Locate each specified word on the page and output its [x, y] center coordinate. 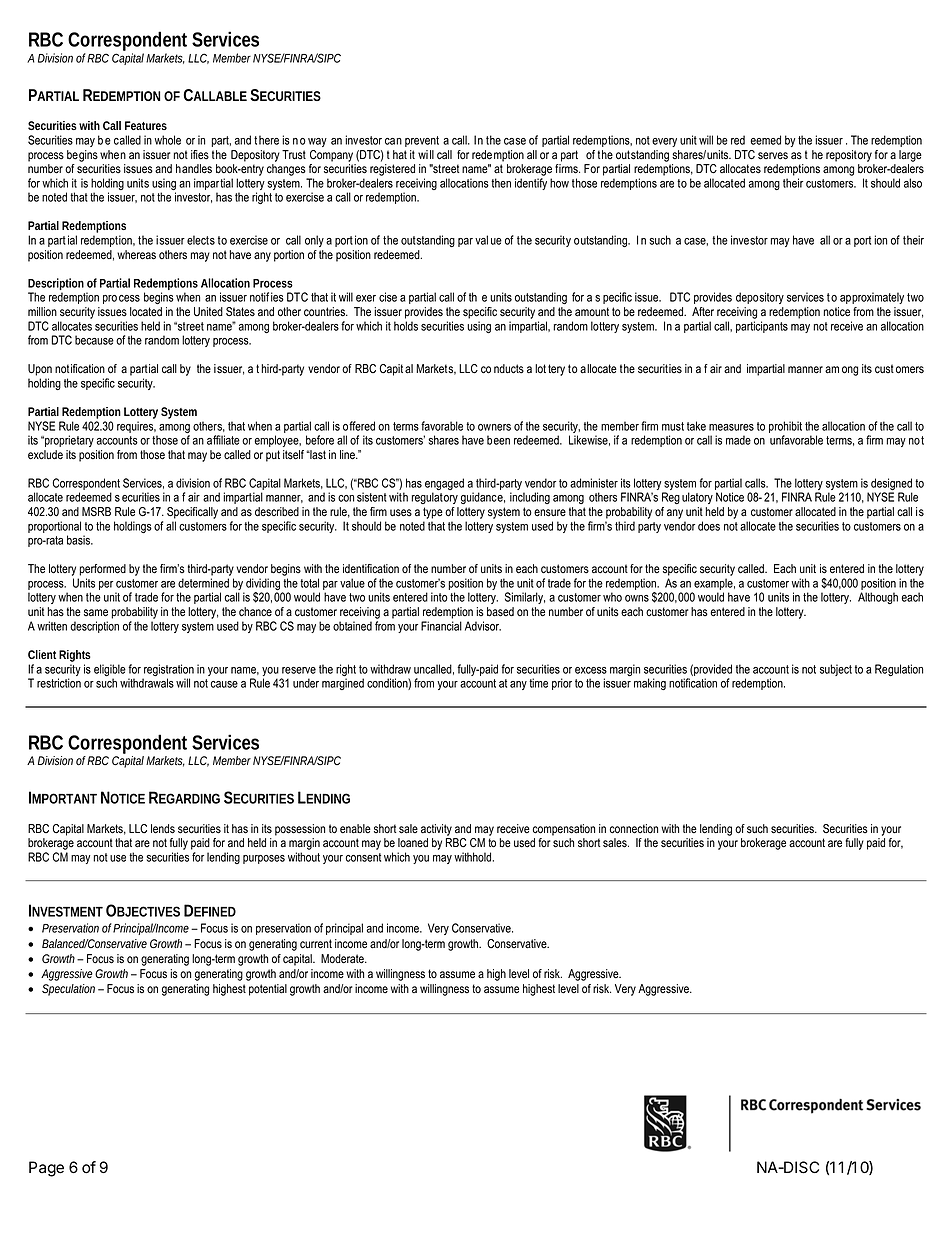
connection [634, 829]
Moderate [343, 959]
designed [891, 485]
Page [46, 1169]
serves [773, 156]
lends [163, 829]
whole [168, 140]
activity [436, 830]
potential [268, 990]
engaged [444, 485]
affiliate [223, 440]
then [501, 183]
